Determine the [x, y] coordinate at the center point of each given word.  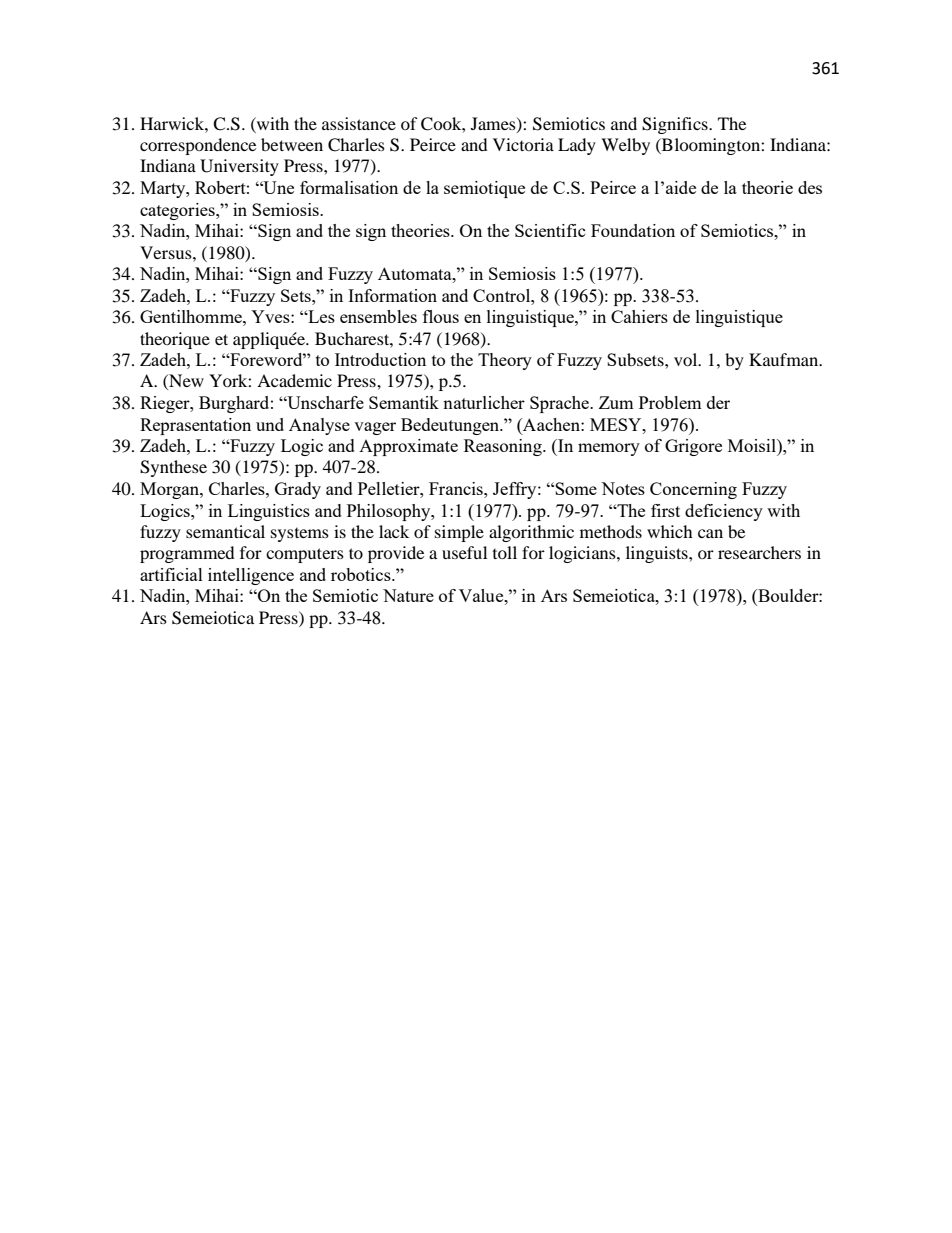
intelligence [251, 576]
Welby [625, 146]
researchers [759, 552]
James [494, 124]
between [292, 144]
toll [505, 552]
